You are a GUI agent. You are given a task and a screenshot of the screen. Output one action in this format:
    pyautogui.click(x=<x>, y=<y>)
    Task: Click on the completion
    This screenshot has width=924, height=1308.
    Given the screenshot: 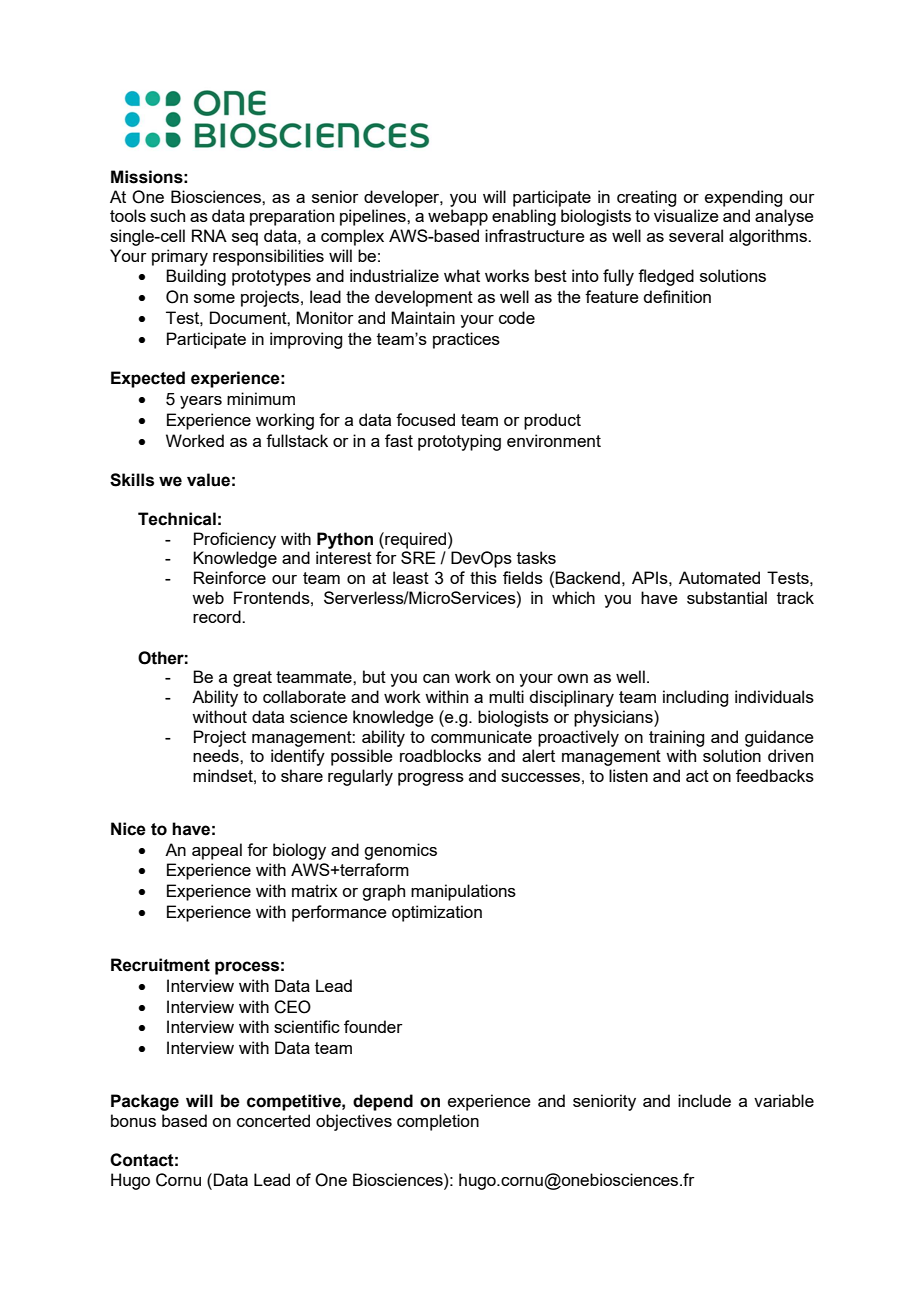 What is the action you would take?
    pyautogui.click(x=438, y=1122)
